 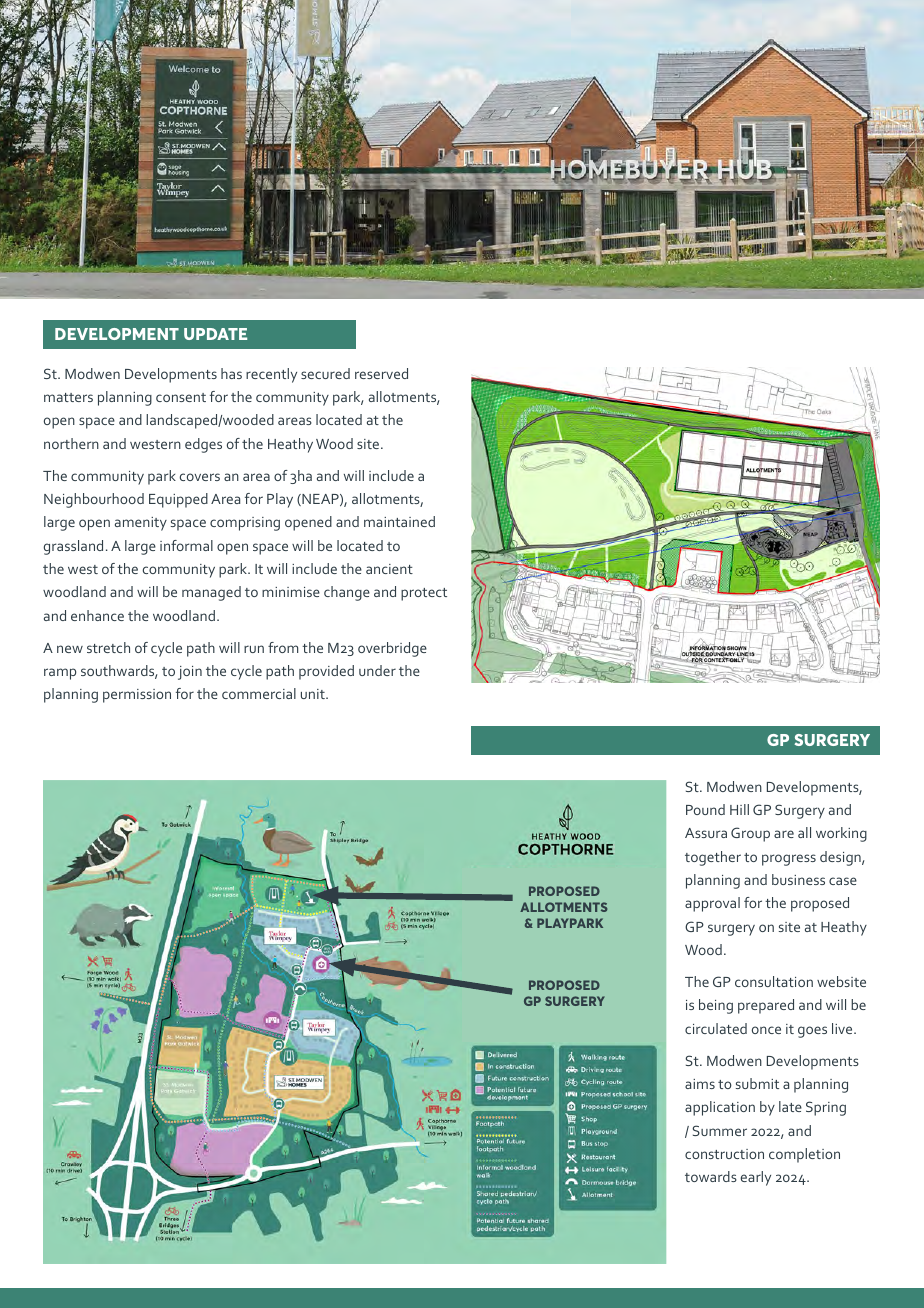 I want to click on consent, so click(x=181, y=397).
